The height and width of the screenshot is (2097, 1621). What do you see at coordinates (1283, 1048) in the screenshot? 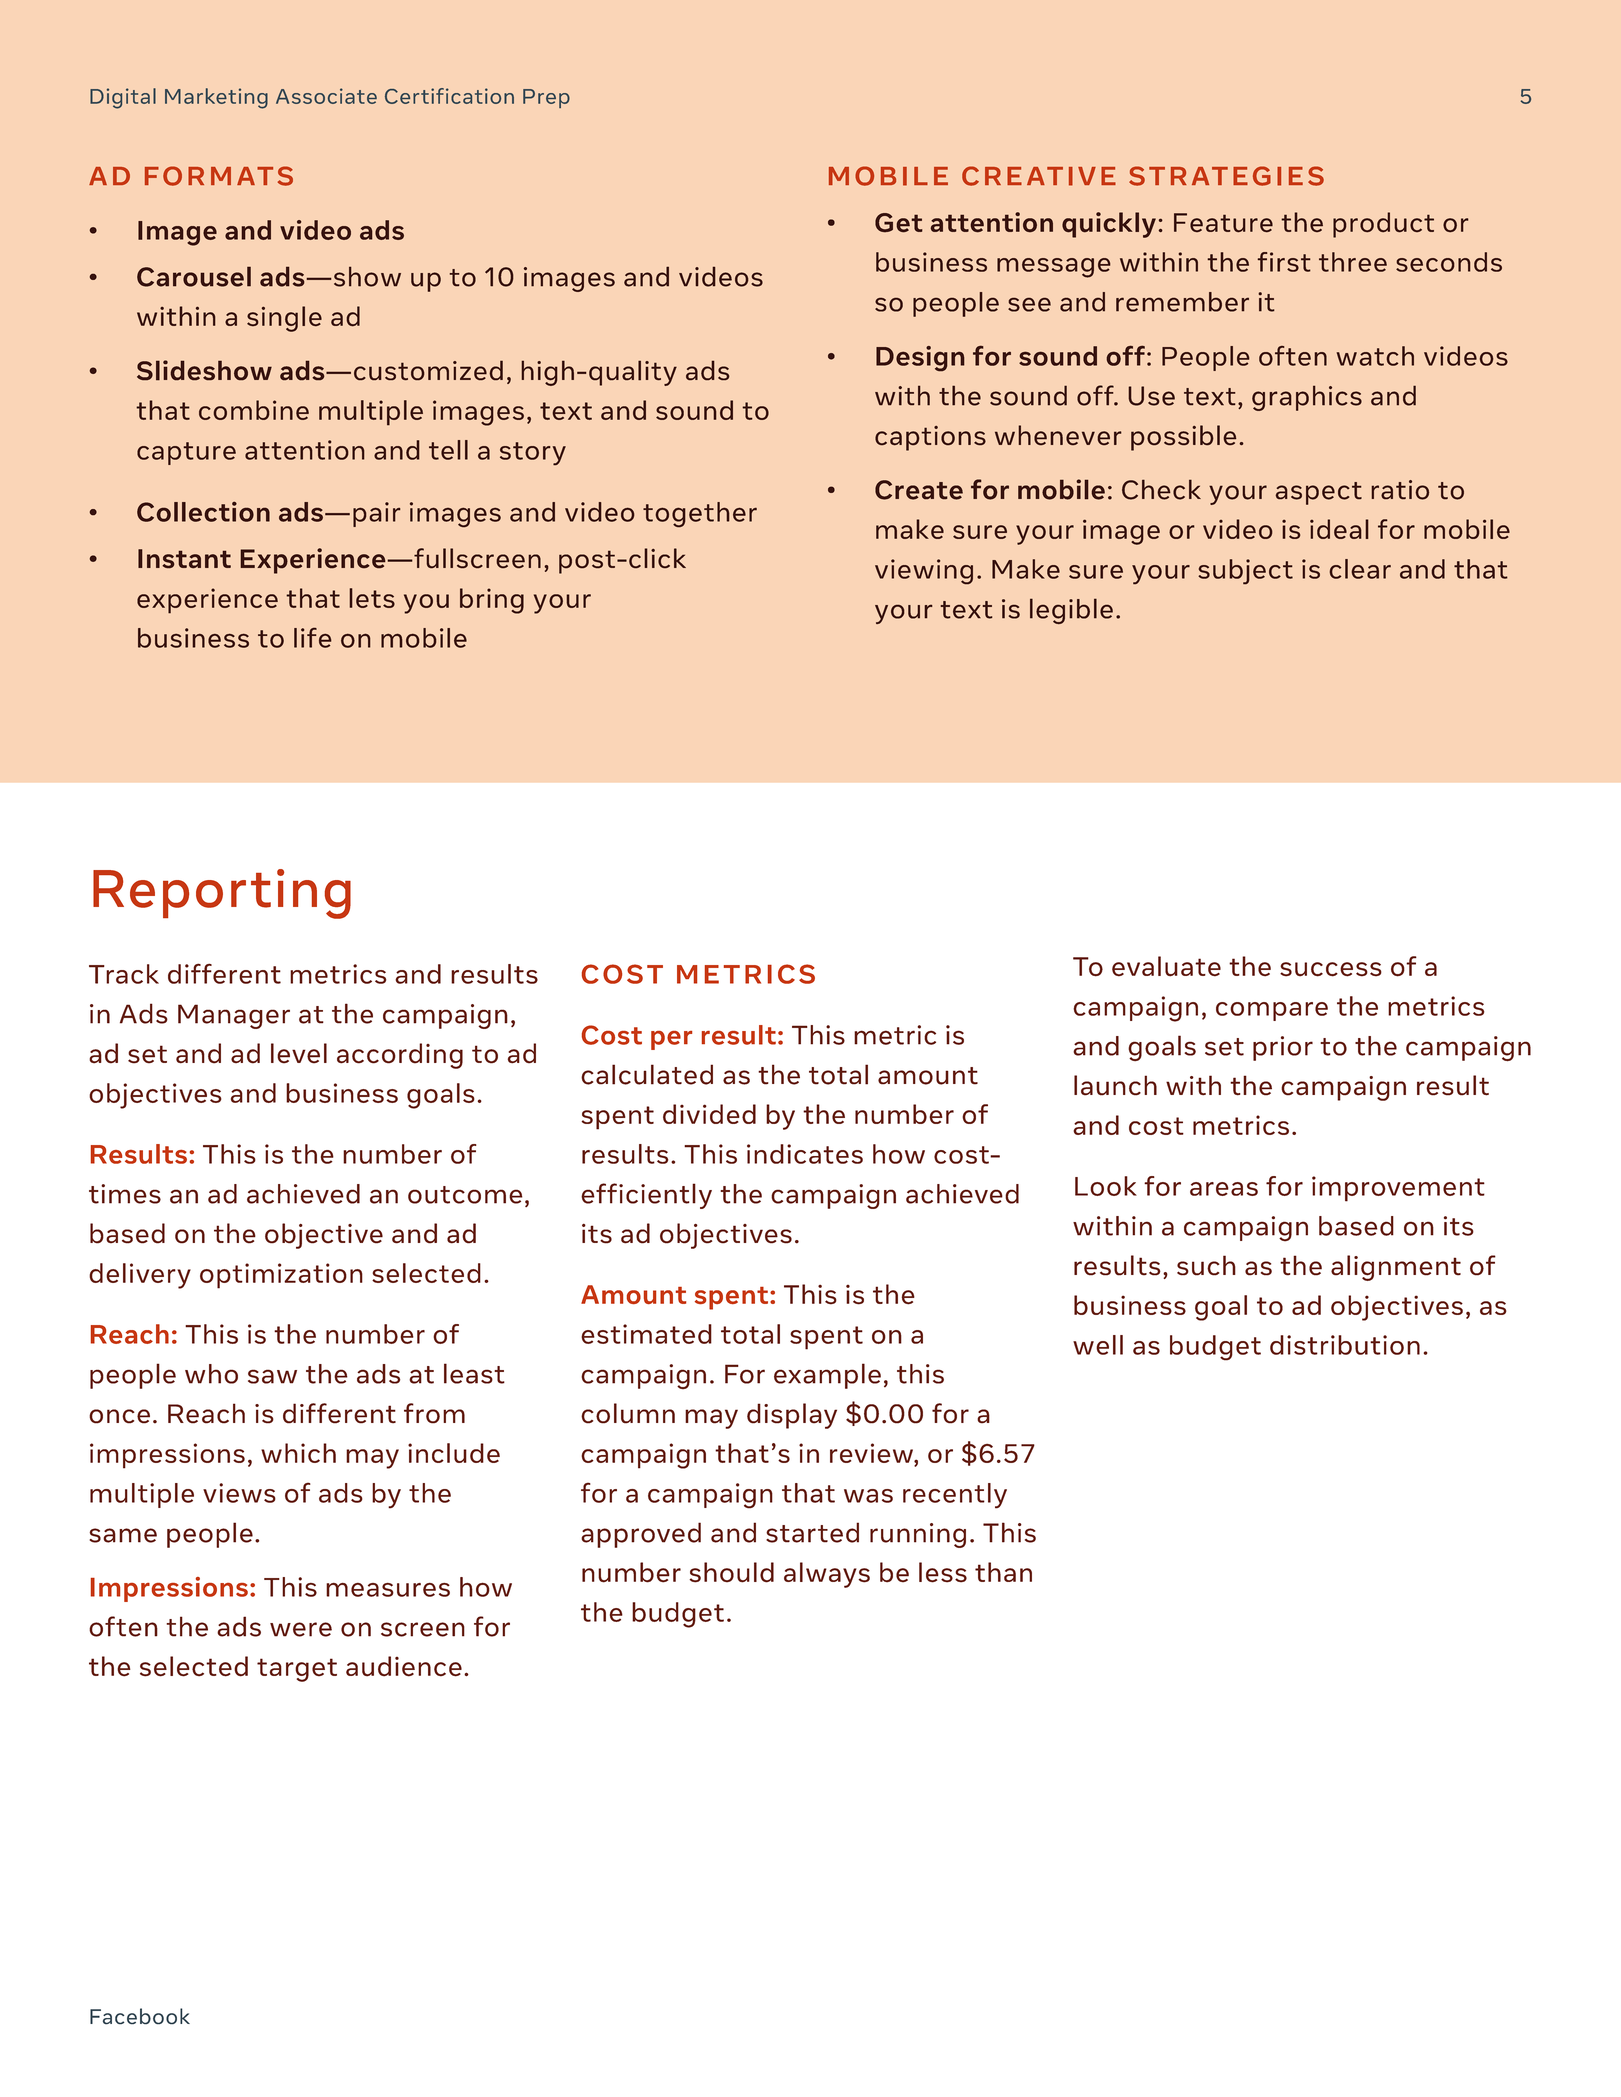
I see `prior` at bounding box center [1283, 1048].
